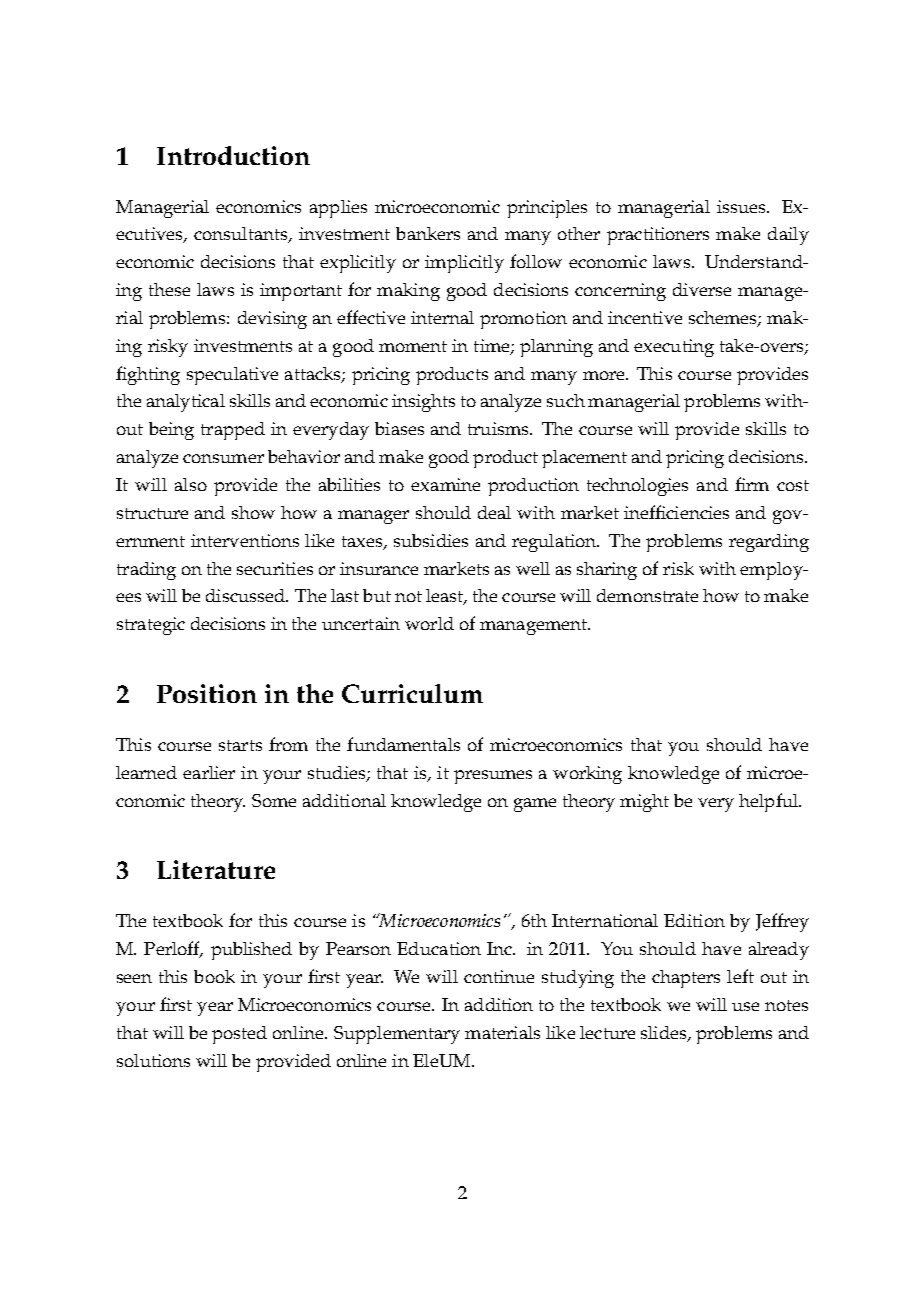 This page has width=924, height=1308. I want to click on Introduction, so click(233, 155).
